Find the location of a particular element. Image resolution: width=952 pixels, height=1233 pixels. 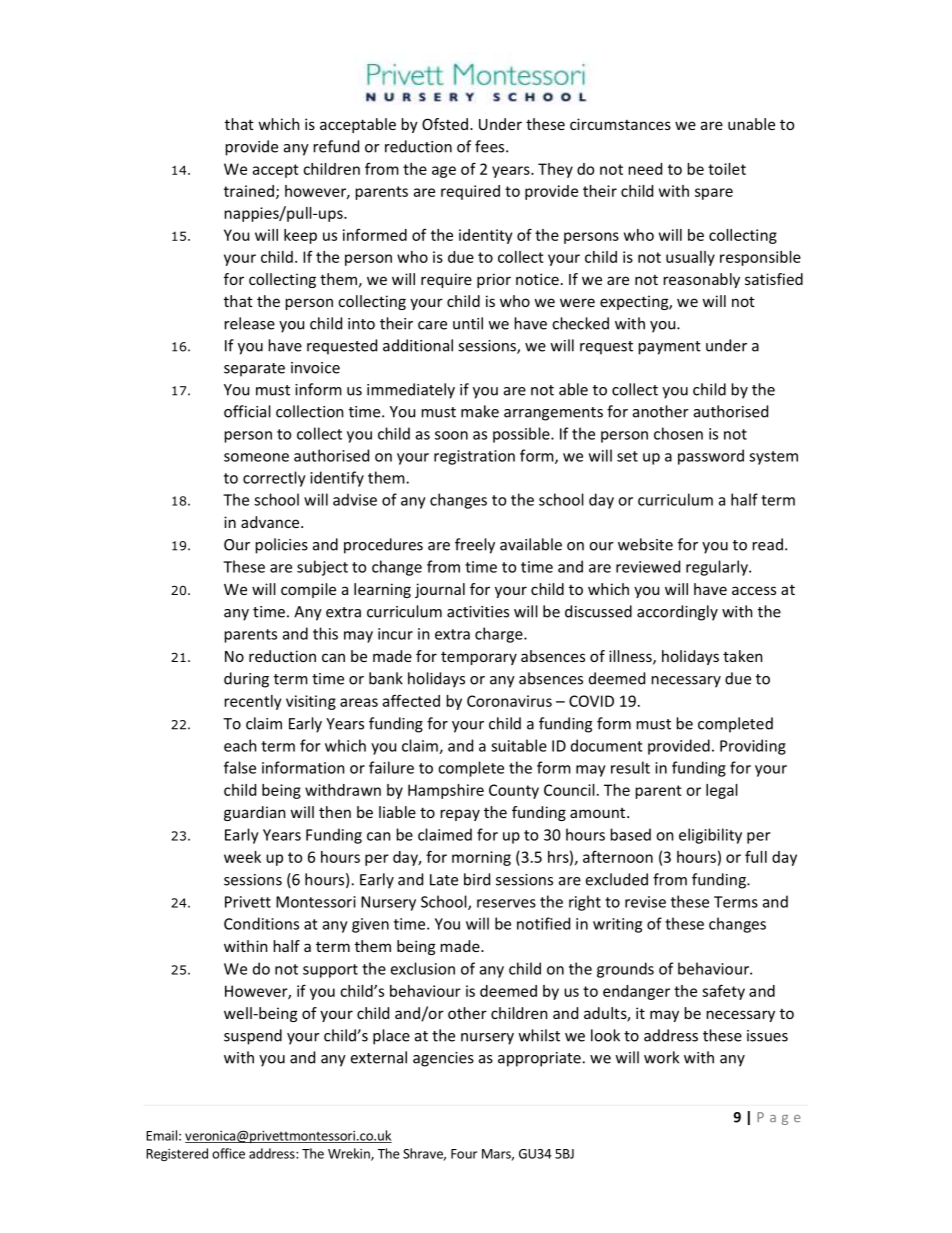

Coronavirus is located at coordinates (509, 701).
